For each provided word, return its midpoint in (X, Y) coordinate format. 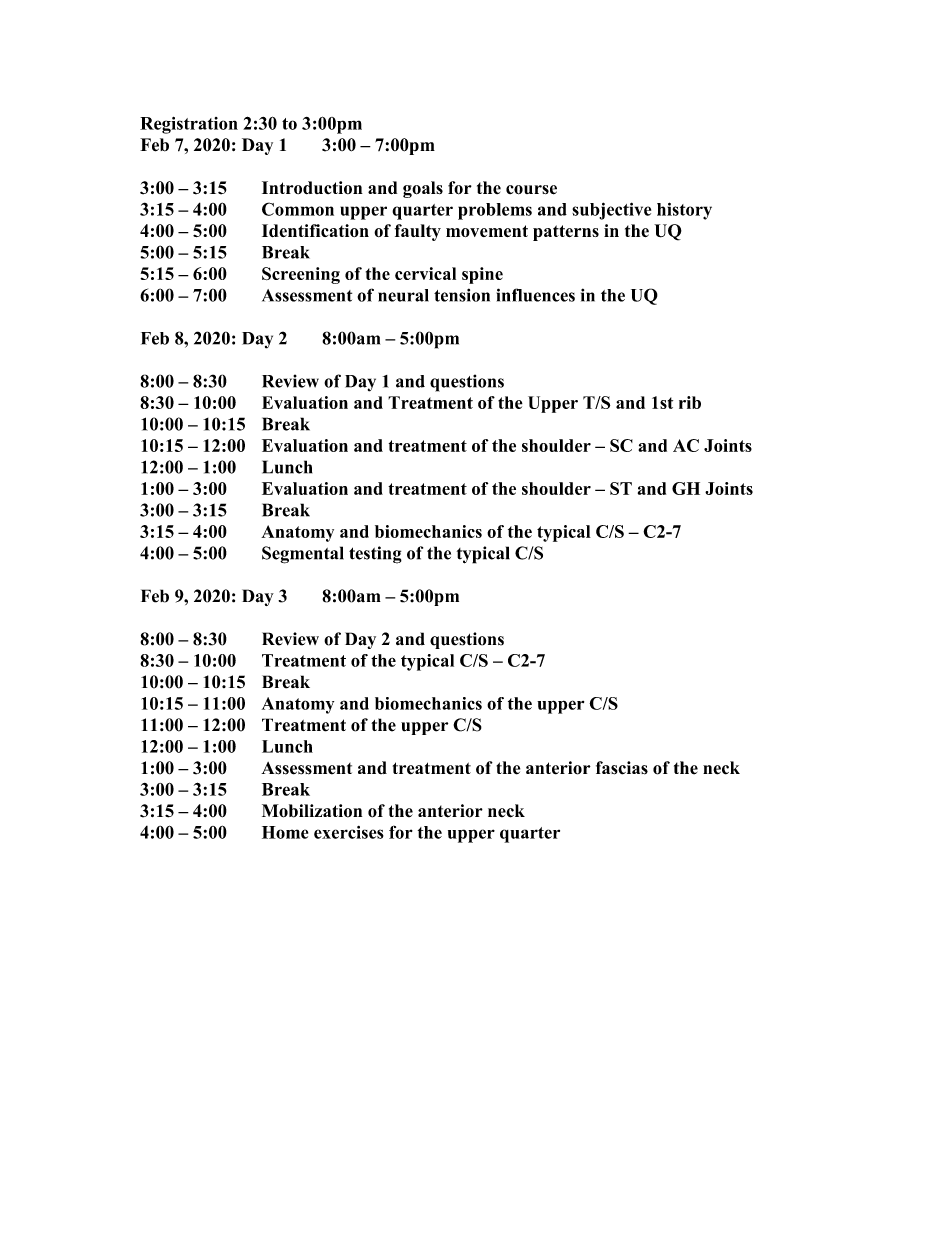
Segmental (303, 555)
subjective (611, 211)
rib (690, 402)
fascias (622, 768)
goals (423, 189)
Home (285, 832)
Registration (189, 125)
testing (375, 555)
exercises (349, 832)
